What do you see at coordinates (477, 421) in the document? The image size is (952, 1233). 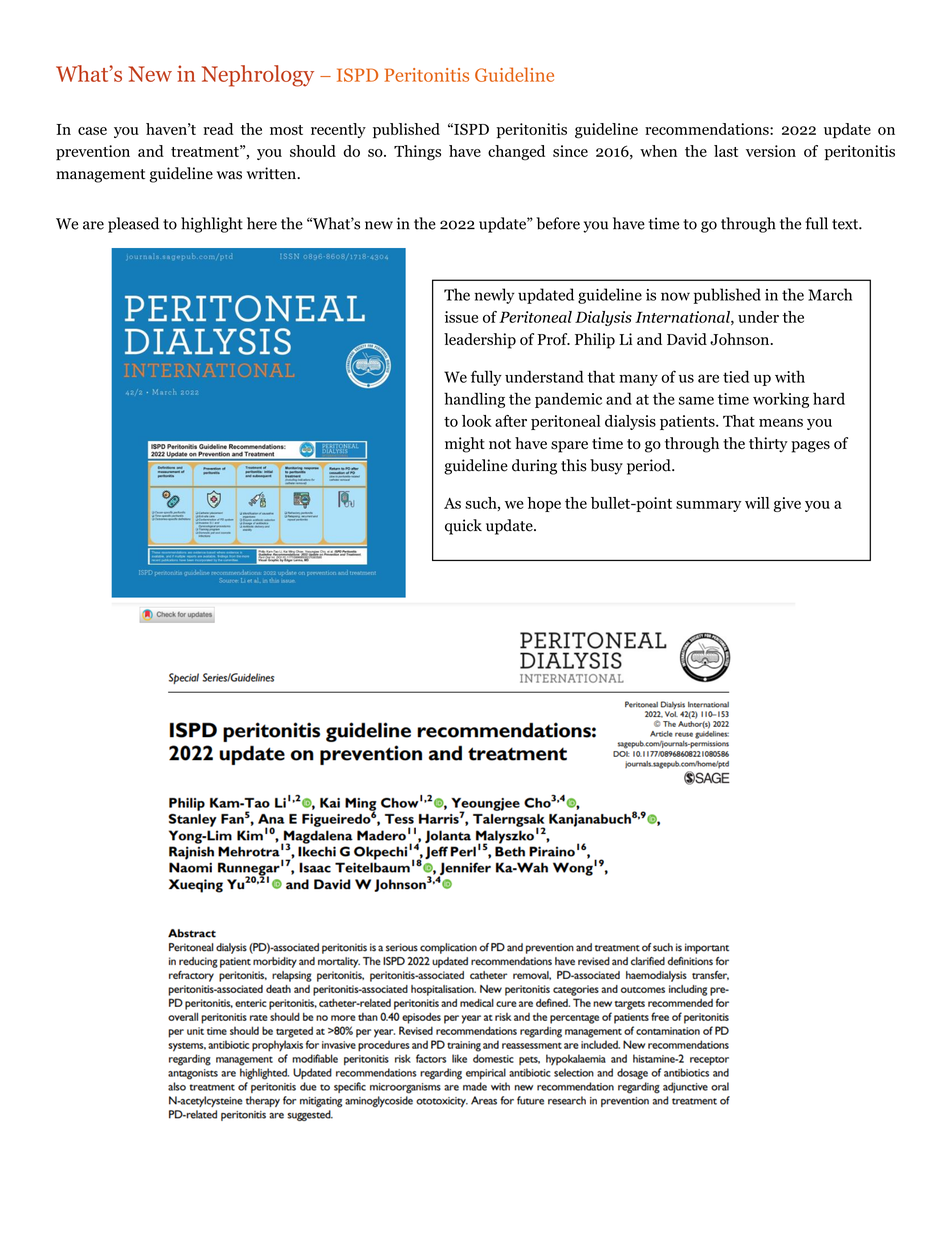 I see `look` at bounding box center [477, 421].
